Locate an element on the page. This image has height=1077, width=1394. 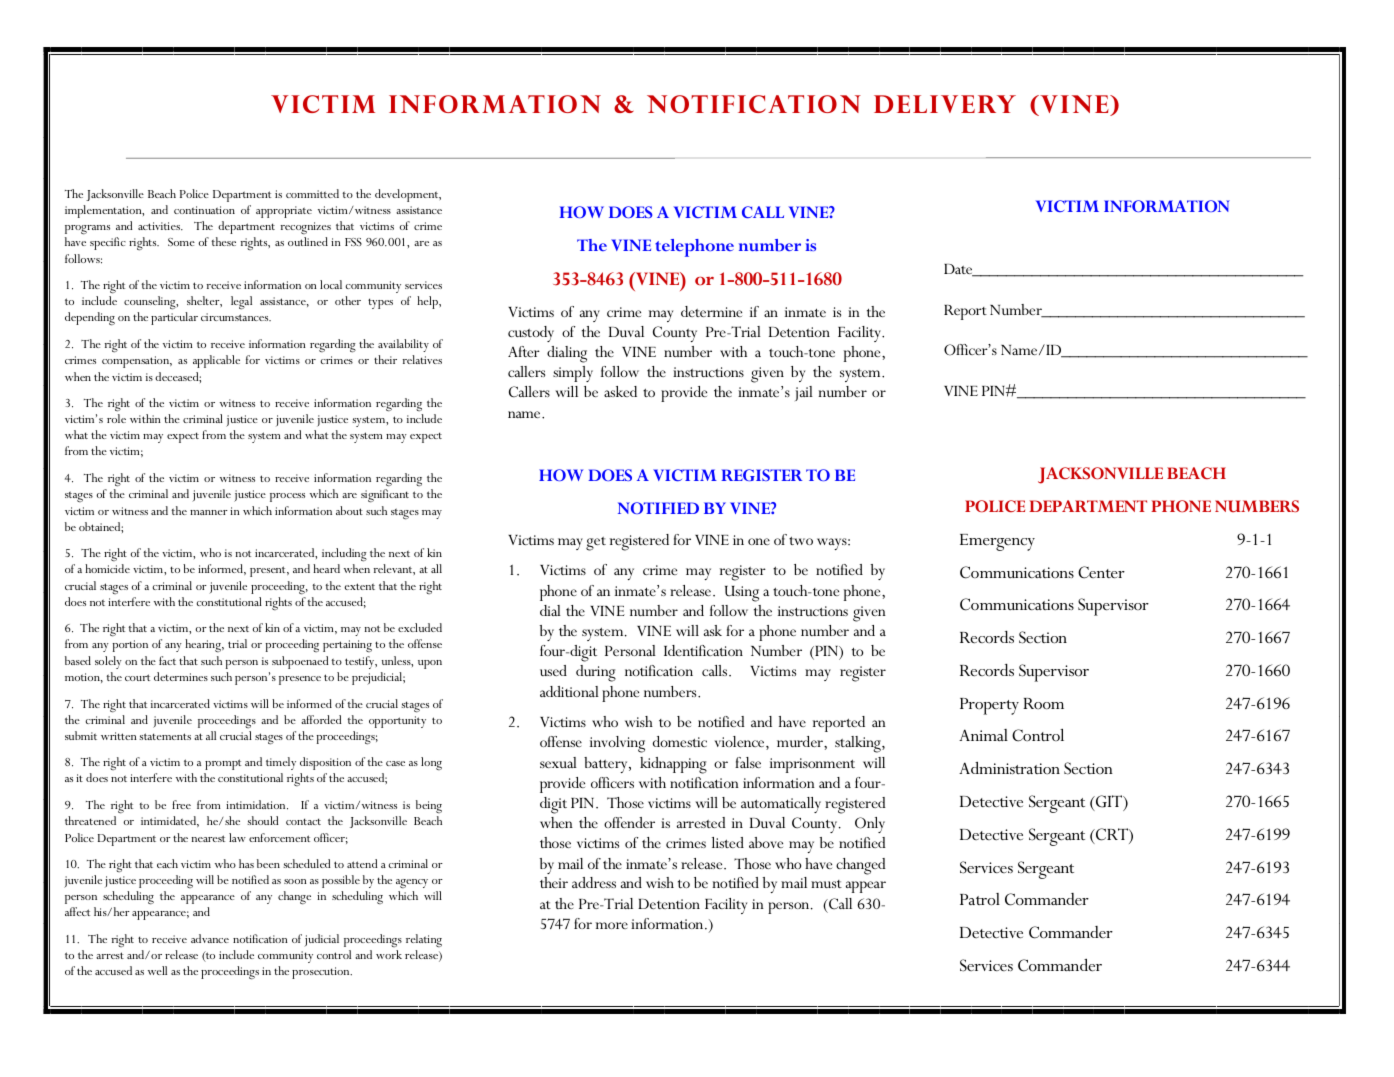
committed is located at coordinates (312, 193).
